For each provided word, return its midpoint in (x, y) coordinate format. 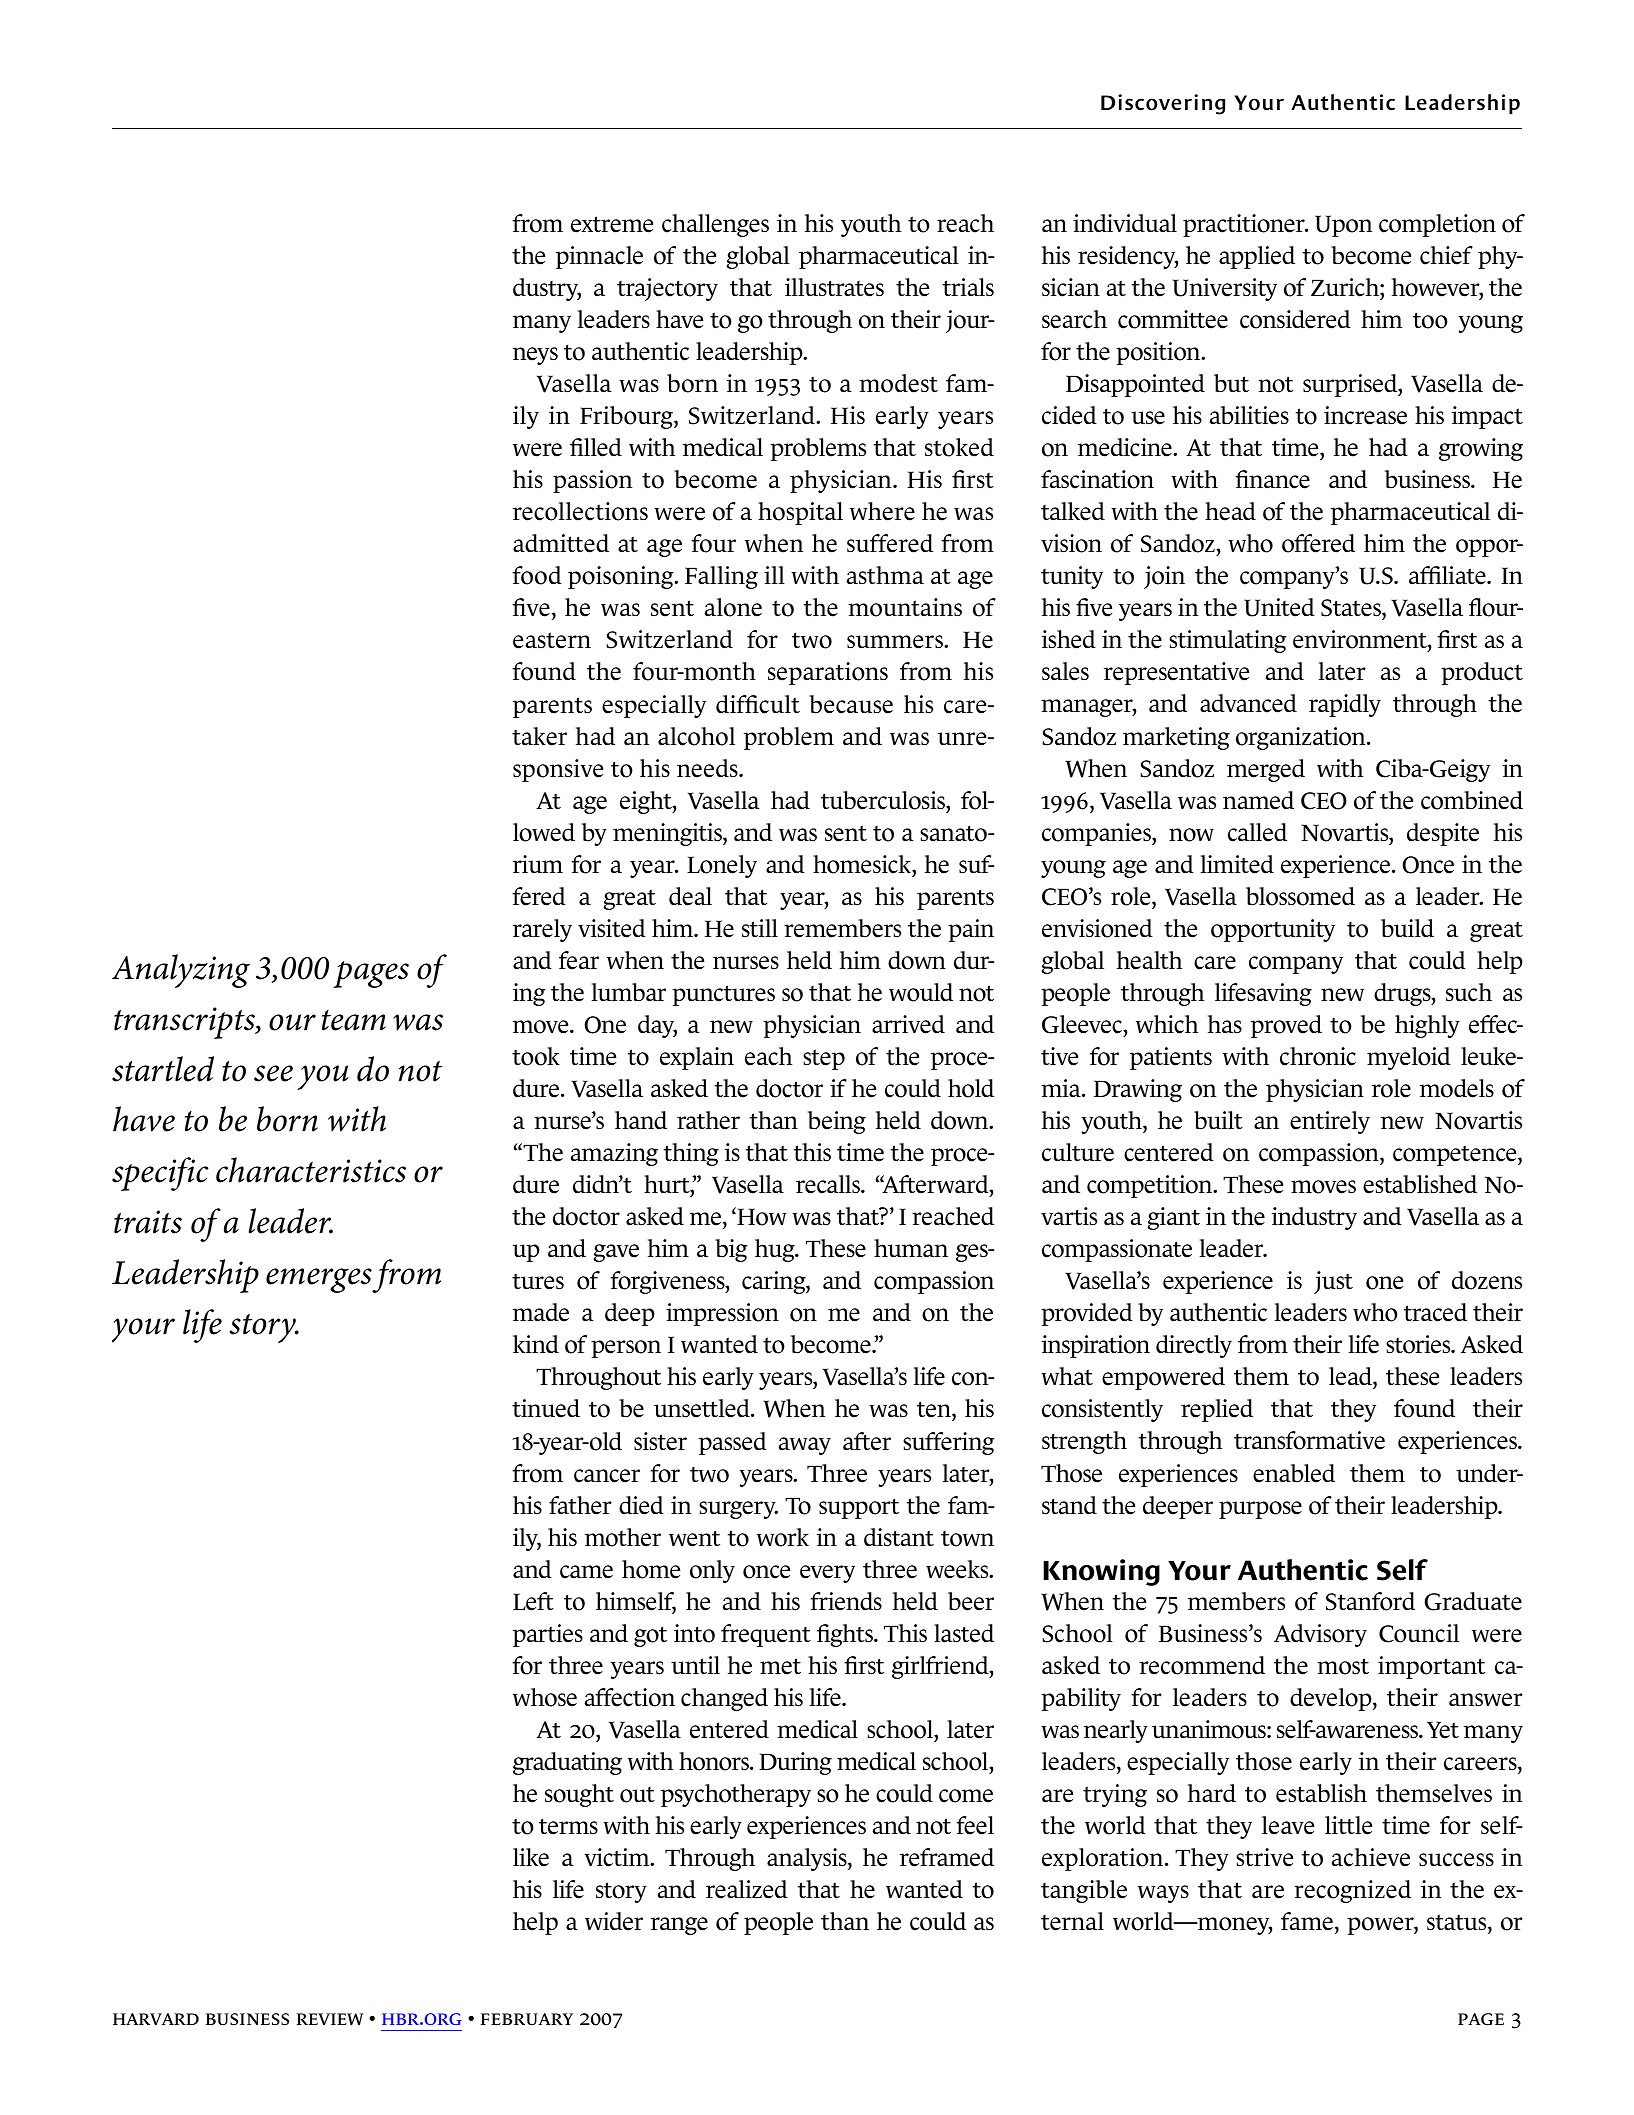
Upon (1343, 226)
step (824, 1059)
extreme (612, 224)
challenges (715, 225)
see (273, 1073)
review (330, 2019)
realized (747, 1889)
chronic (1318, 1056)
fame (1307, 1921)
